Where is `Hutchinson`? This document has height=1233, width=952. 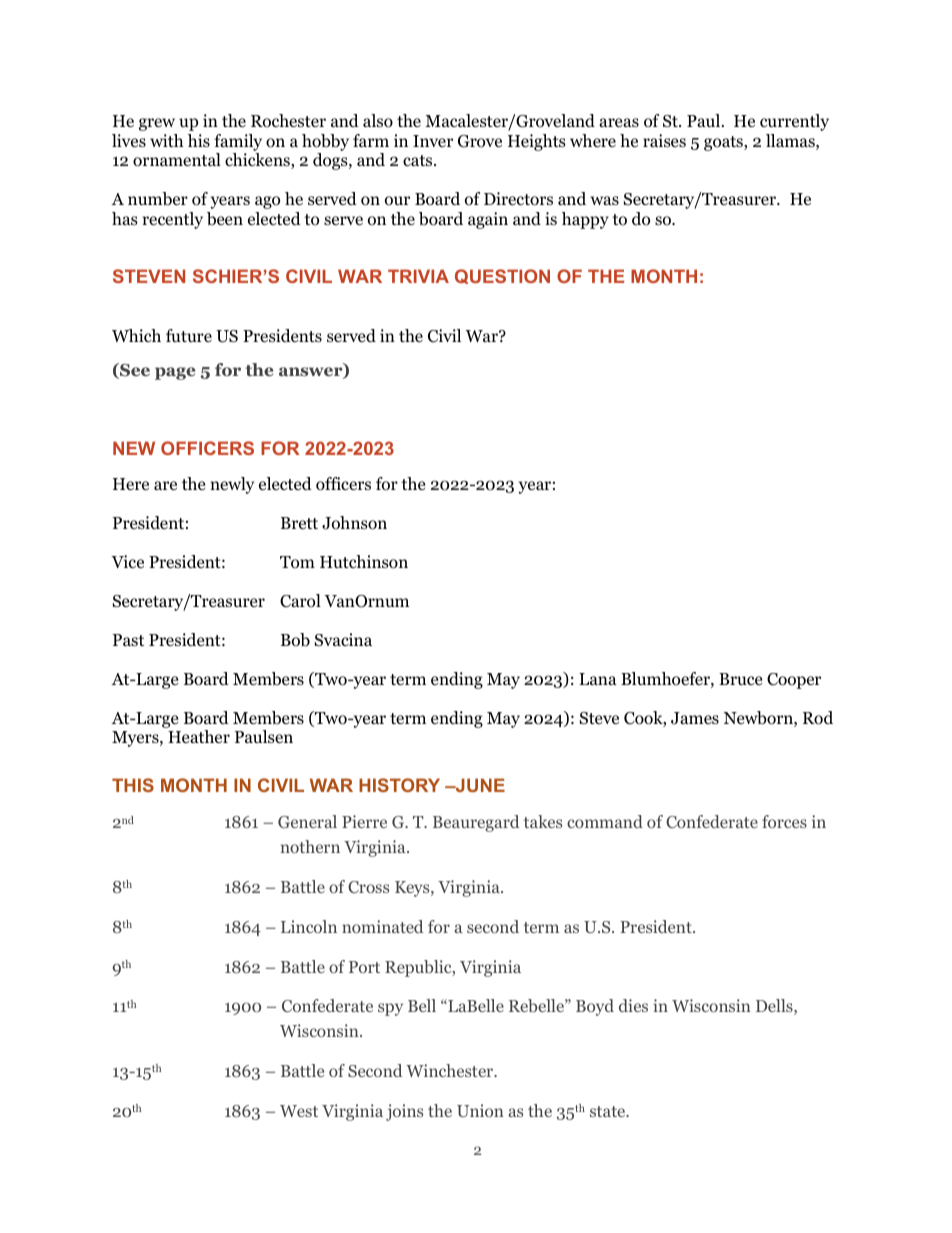 Hutchinson is located at coordinates (364, 562).
